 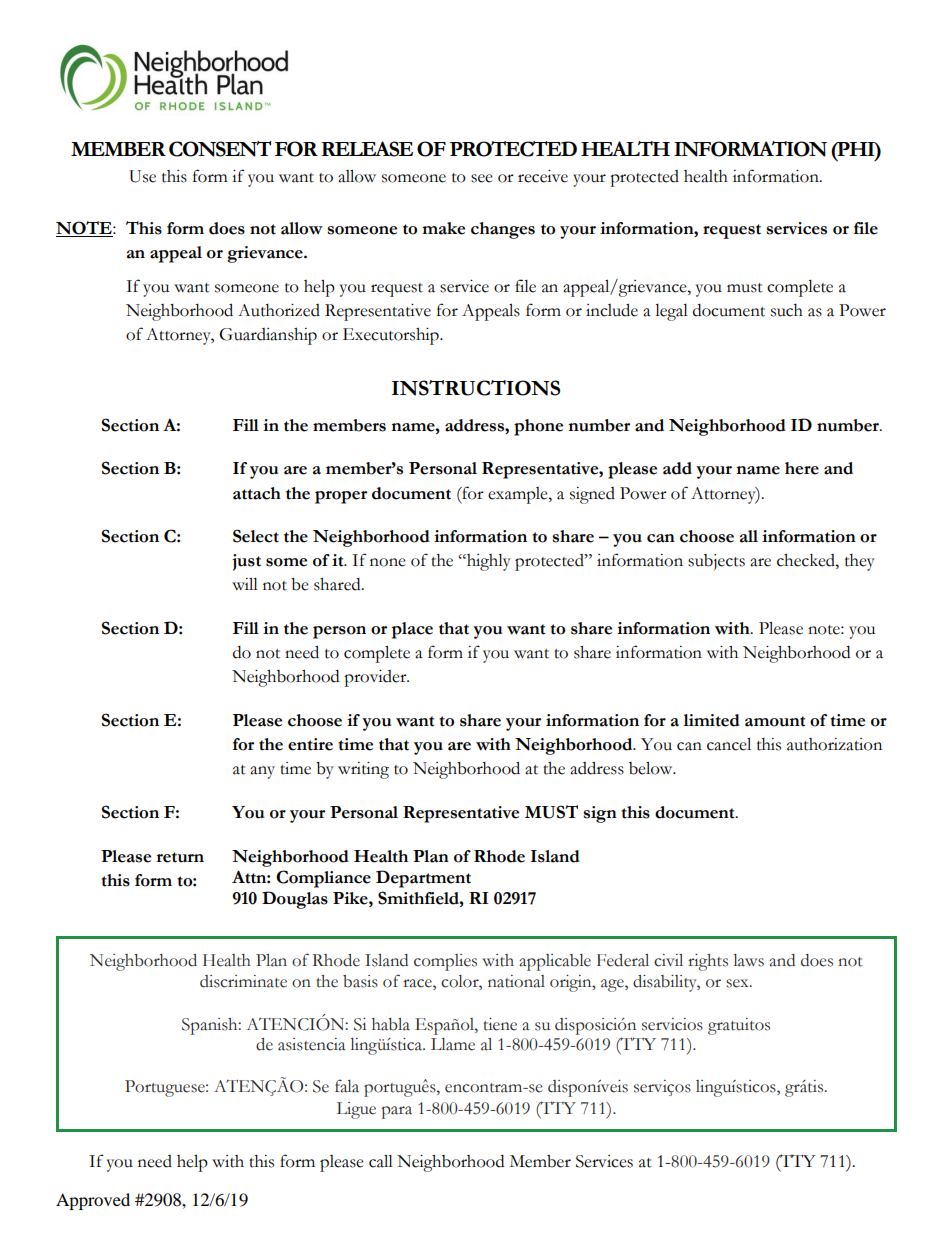 What do you see at coordinates (381, 1161) in the image?
I see `call` at bounding box center [381, 1161].
